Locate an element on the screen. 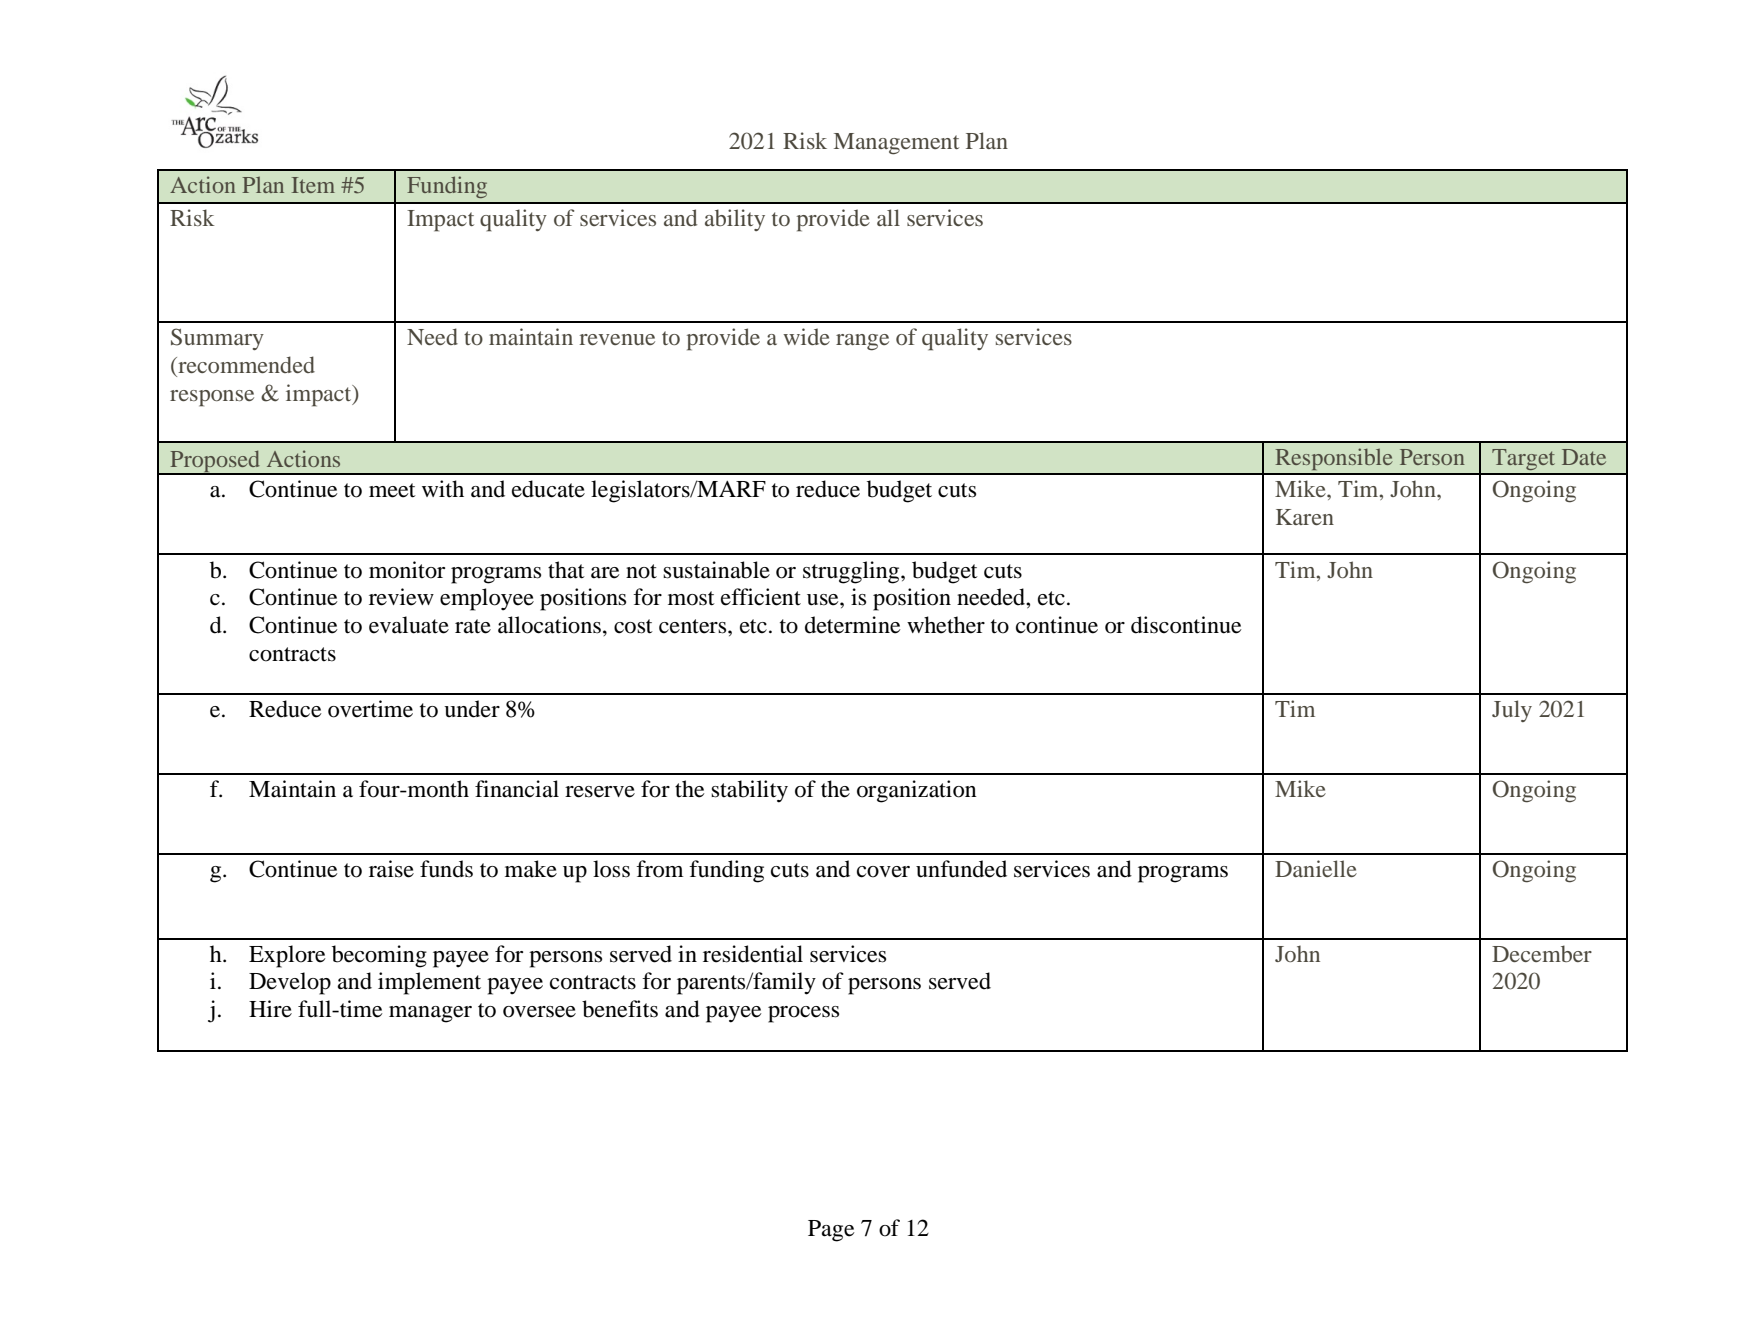 The height and width of the screenshot is (1342, 1737). struggling is located at coordinates (852, 572).
